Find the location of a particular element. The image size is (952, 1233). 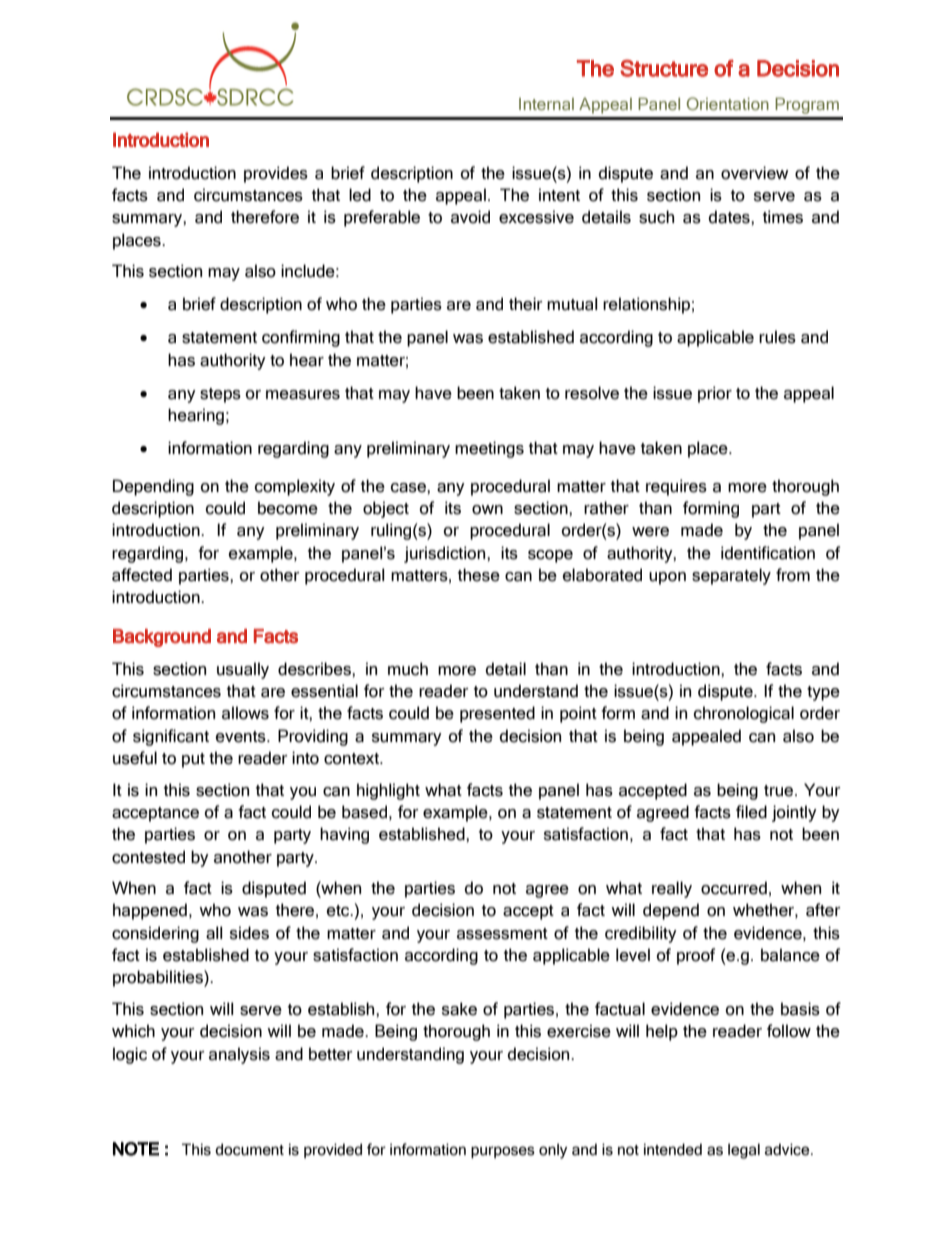

document is located at coordinates (249, 1149).
